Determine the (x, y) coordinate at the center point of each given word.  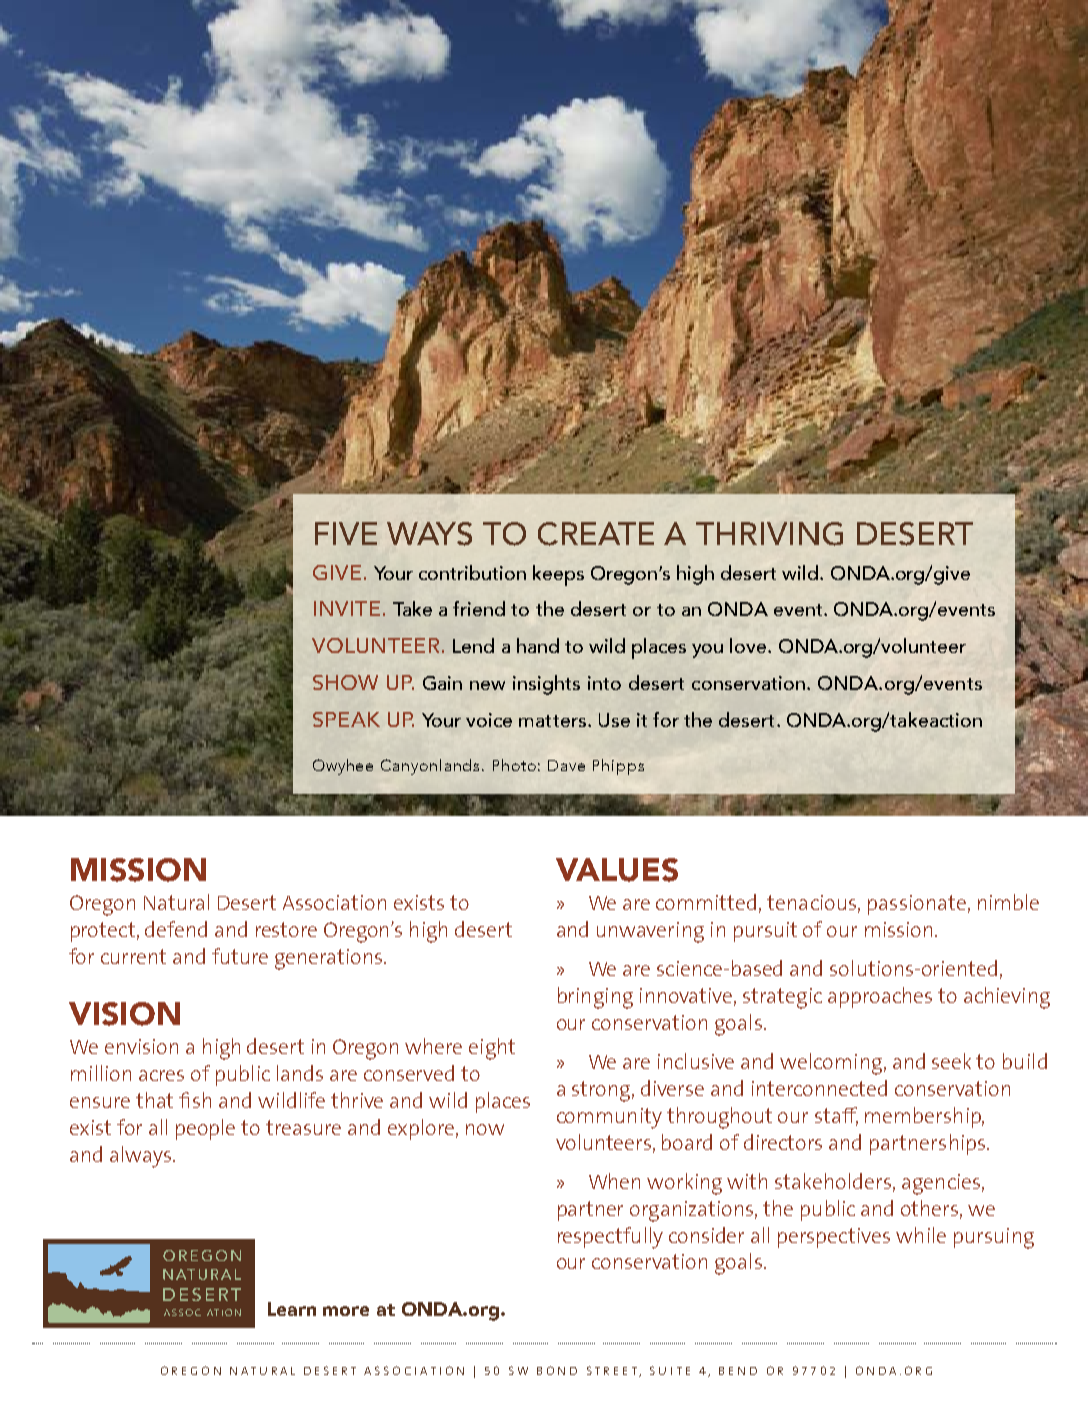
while (921, 1235)
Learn (292, 1309)
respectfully (610, 1238)
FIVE (346, 533)
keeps (558, 575)
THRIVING (769, 534)
